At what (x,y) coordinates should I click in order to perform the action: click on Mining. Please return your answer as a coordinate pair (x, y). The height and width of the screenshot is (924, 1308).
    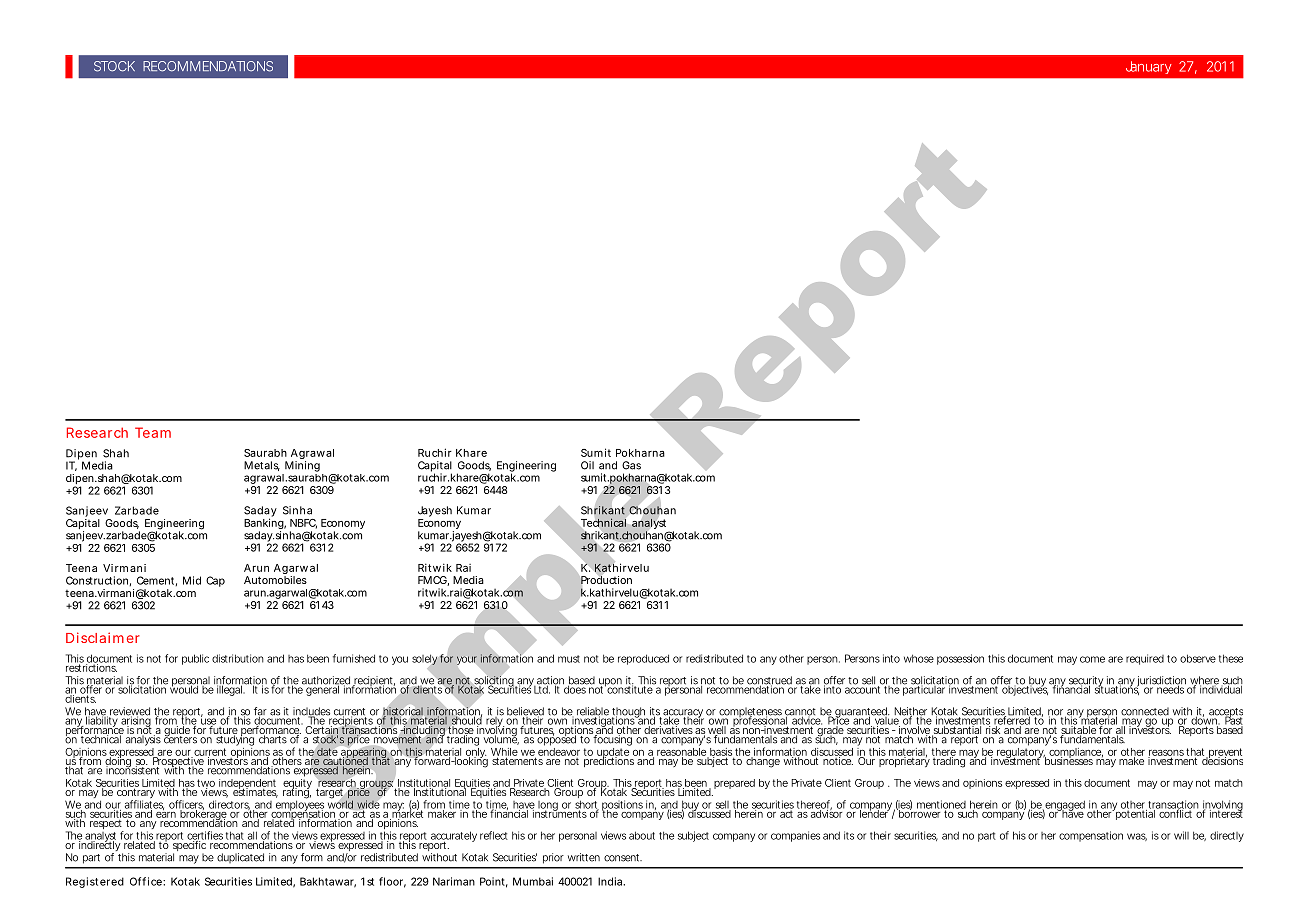
    Looking at the image, I should click on (302, 466).
